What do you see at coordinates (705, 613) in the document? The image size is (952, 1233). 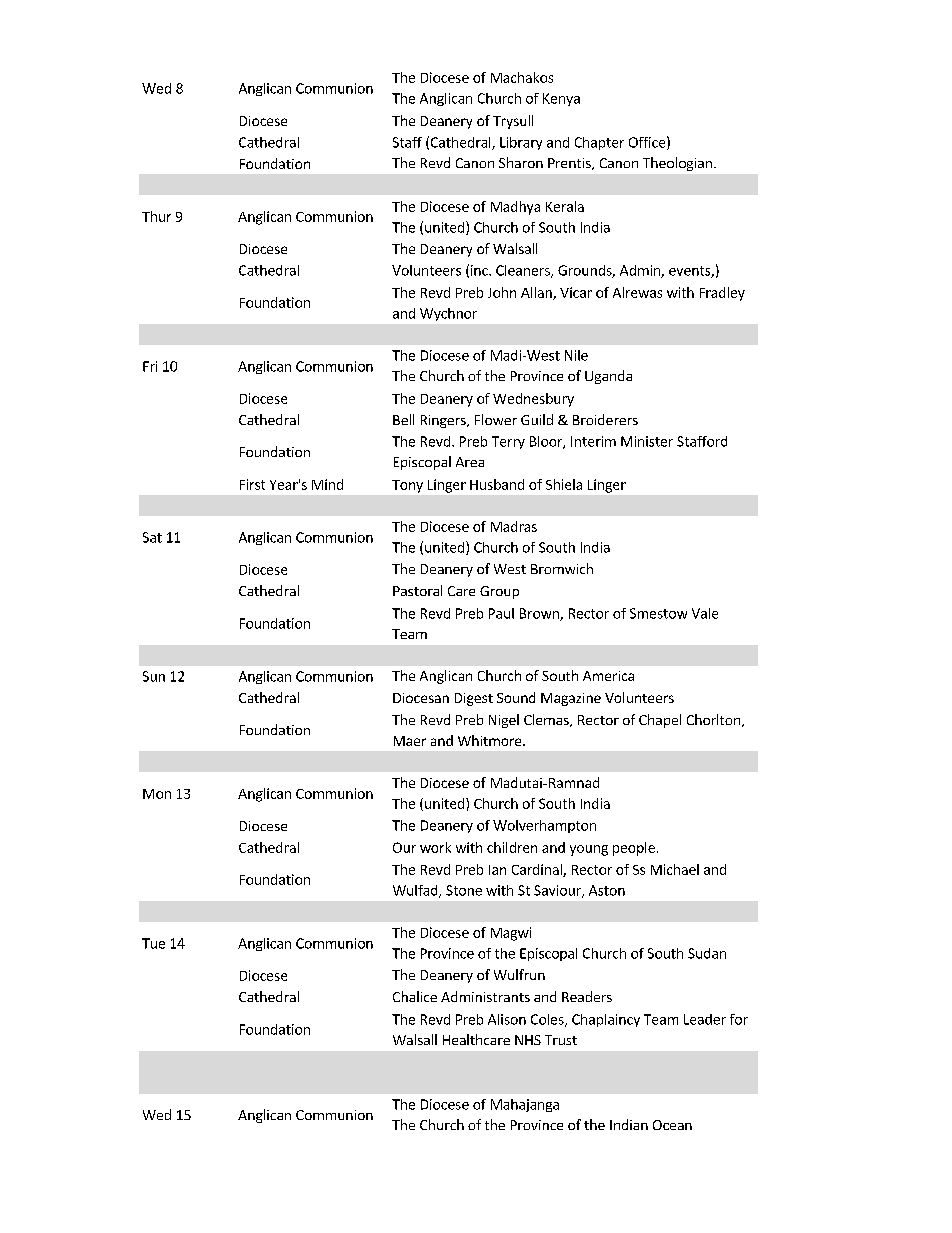 I see `Vale` at bounding box center [705, 613].
